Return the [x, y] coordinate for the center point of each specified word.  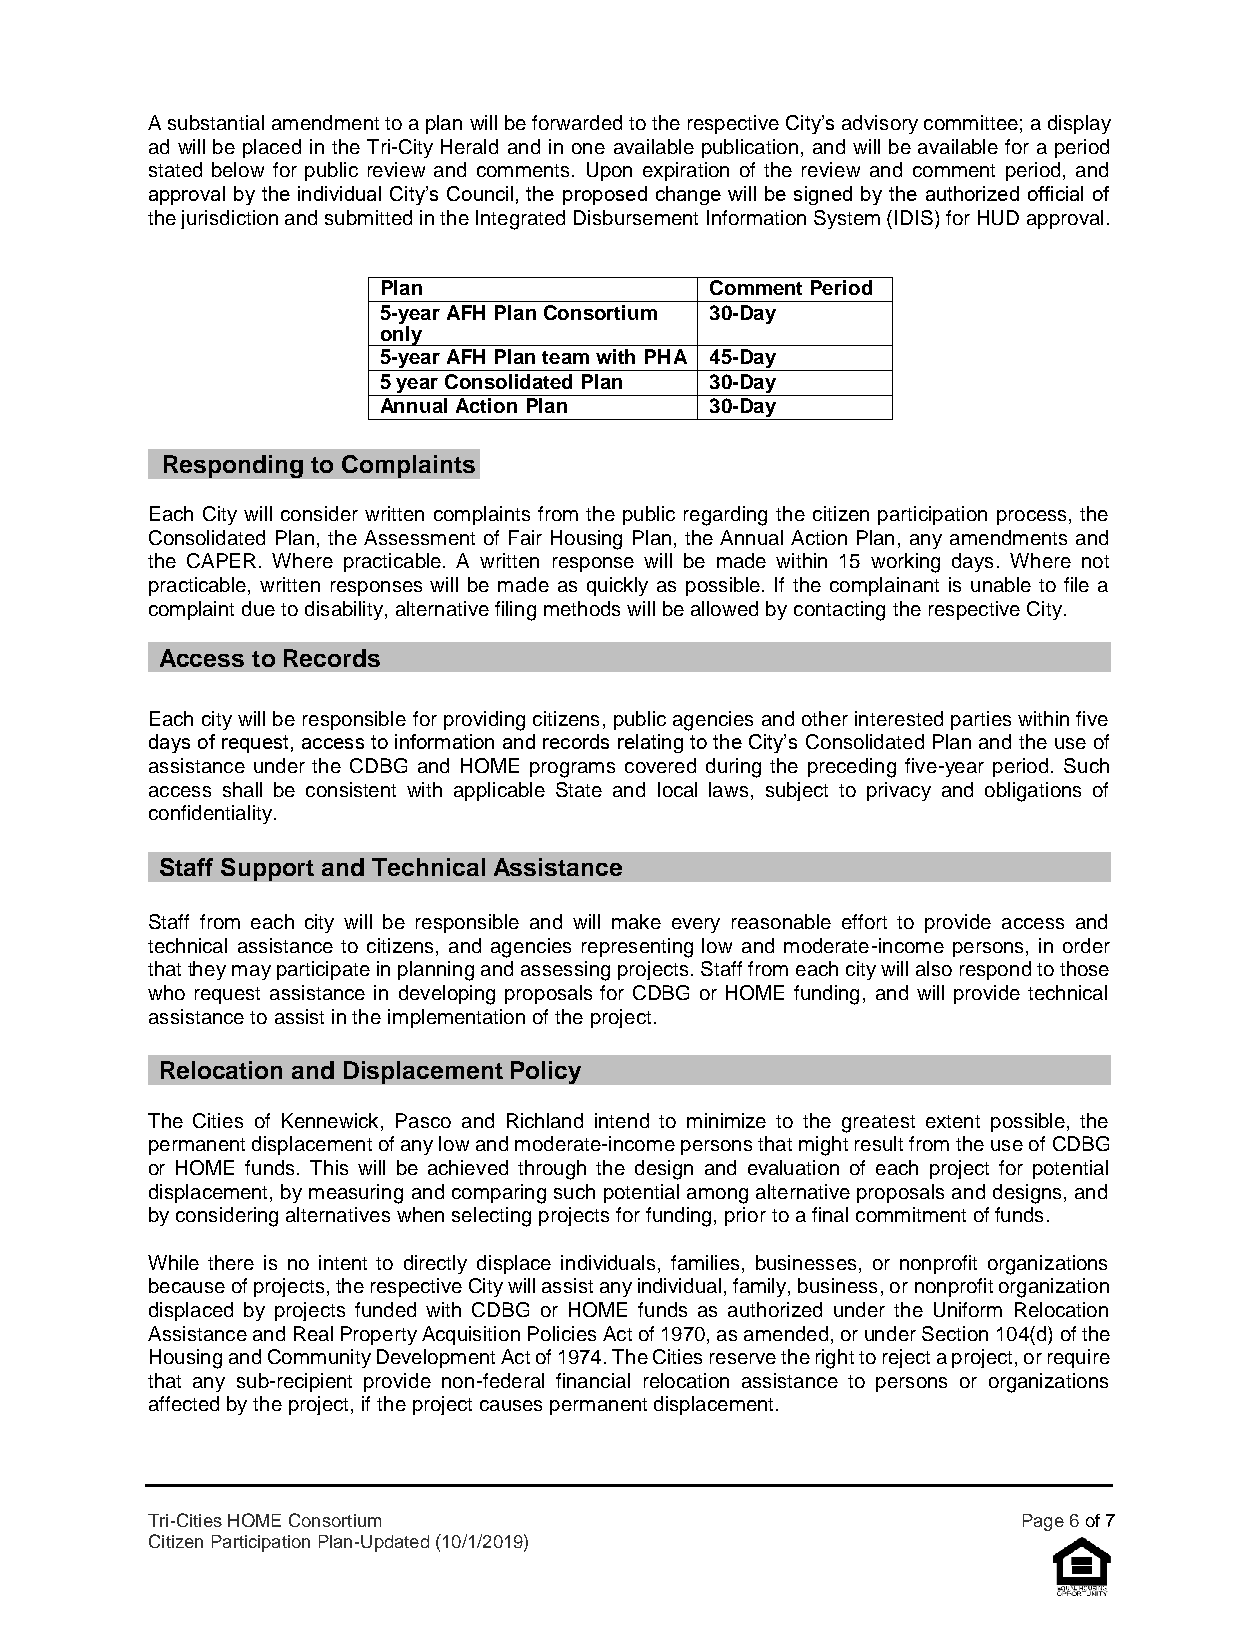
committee [971, 122]
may [251, 972]
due [258, 608]
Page [1043, 1522]
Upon [609, 171]
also [934, 968]
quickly [617, 586]
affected [184, 1403]
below [238, 169]
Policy [546, 1072]
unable [1001, 584]
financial [593, 1380]
